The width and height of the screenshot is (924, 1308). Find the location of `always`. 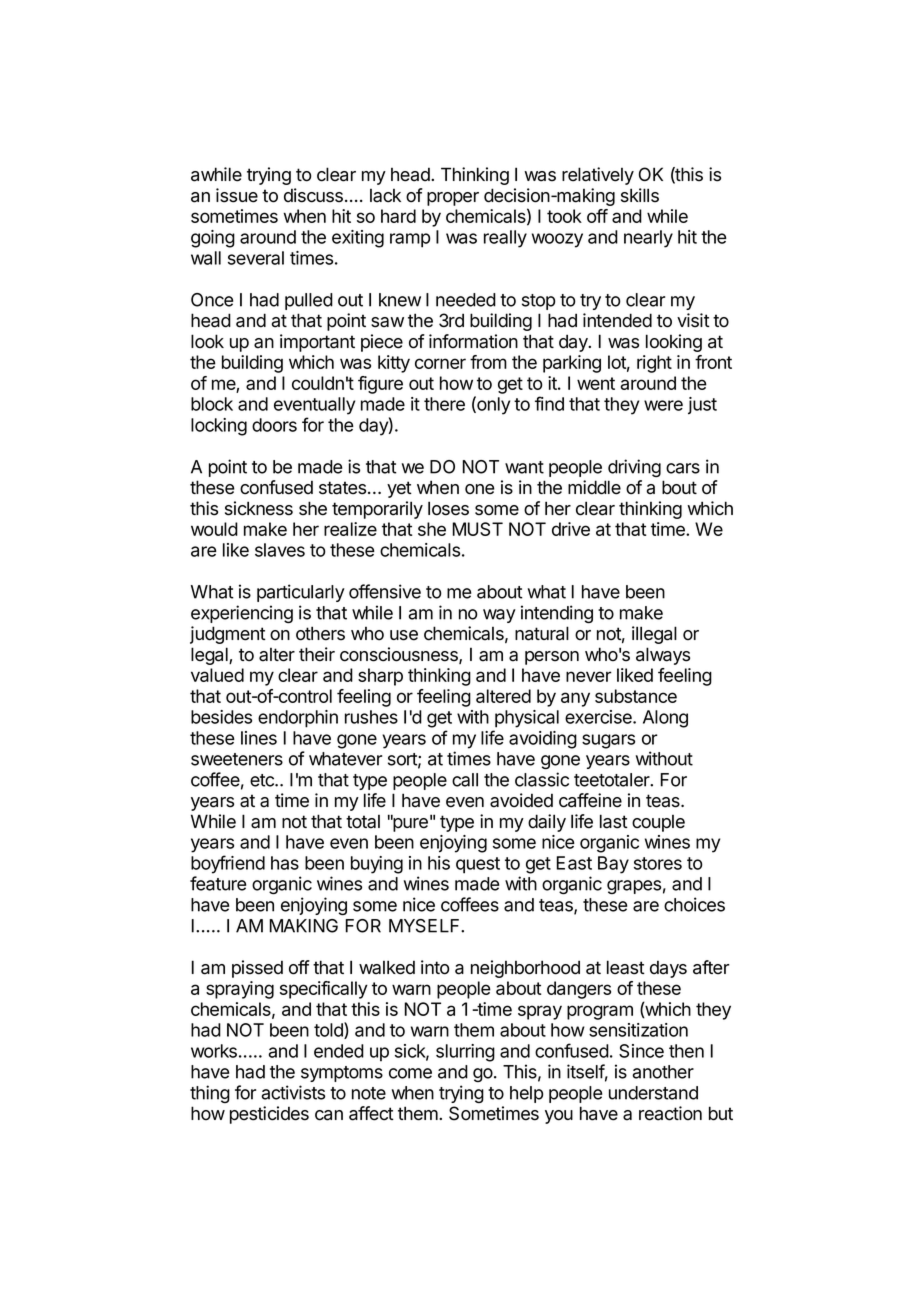

always is located at coordinates (663, 656).
